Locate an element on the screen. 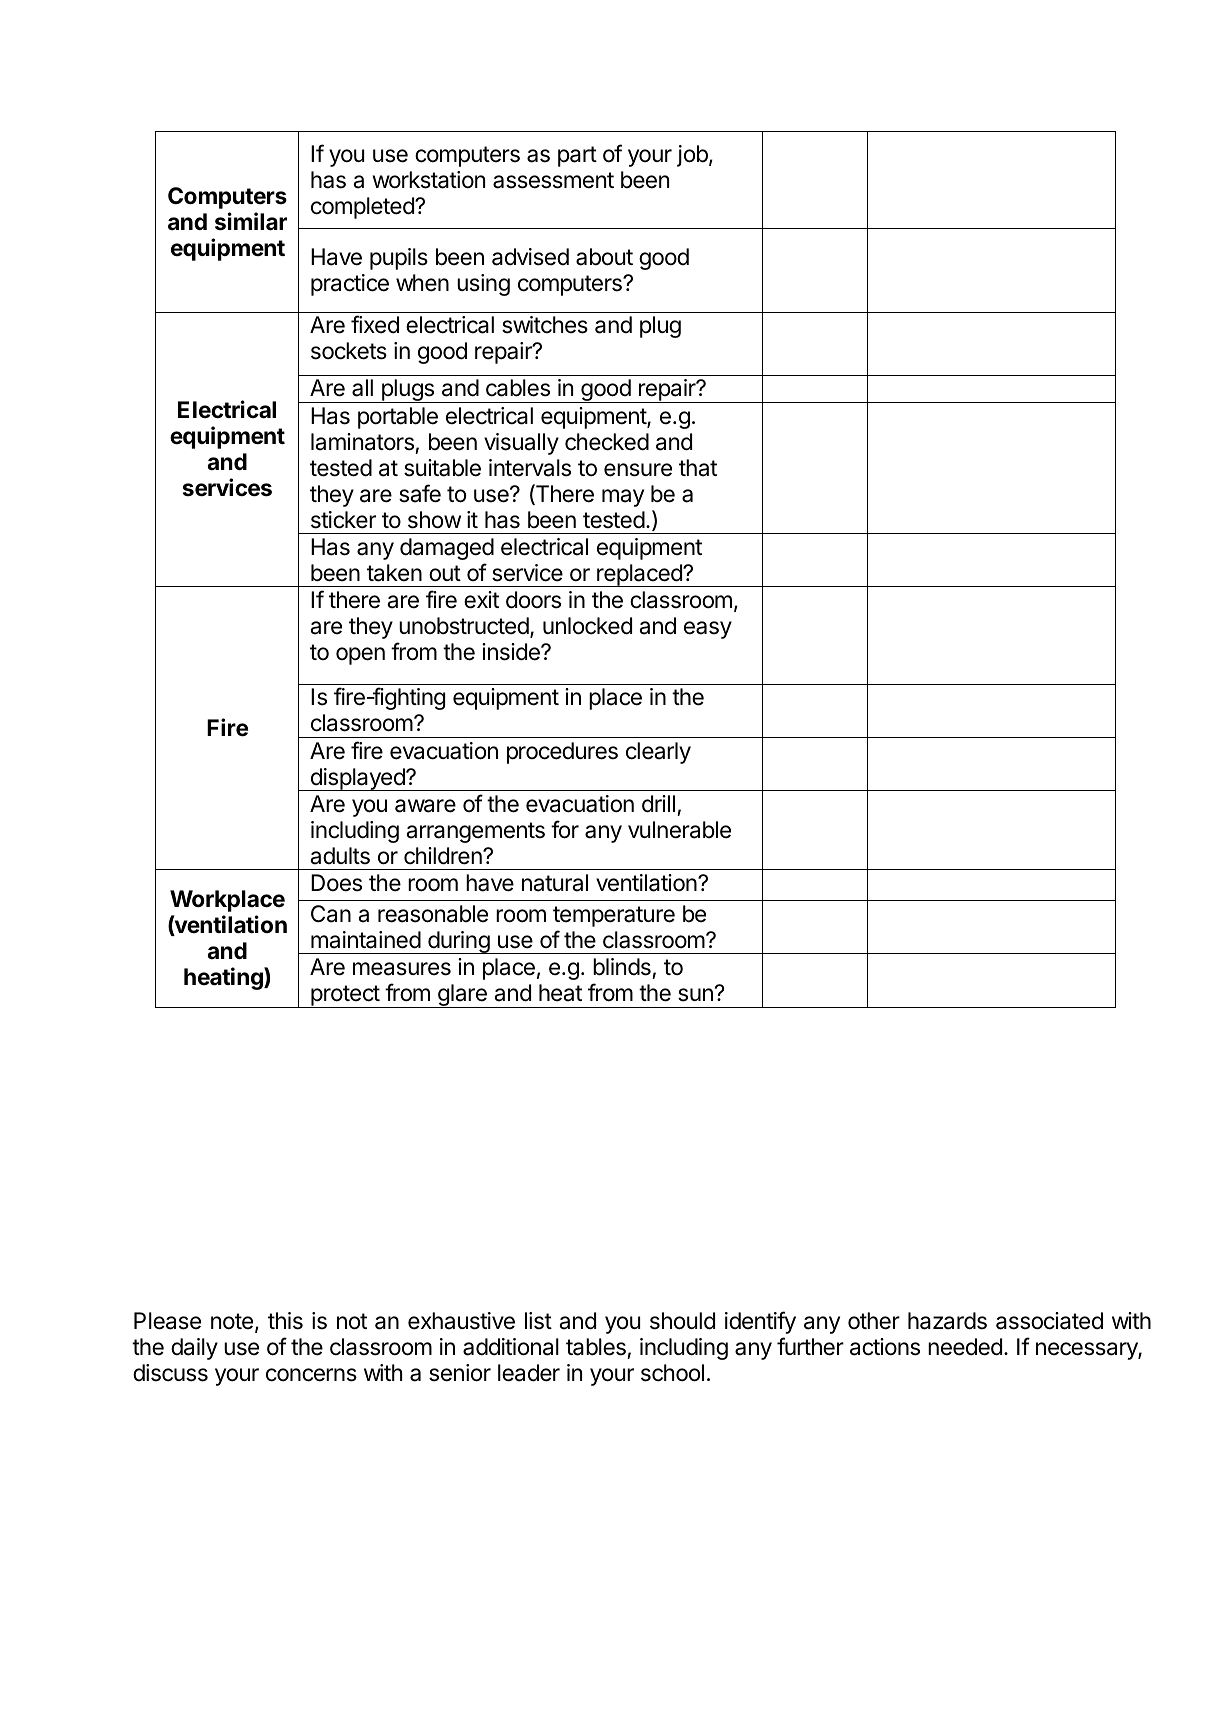 This screenshot has width=1226, height=1734. assessment is located at coordinates (553, 180).
